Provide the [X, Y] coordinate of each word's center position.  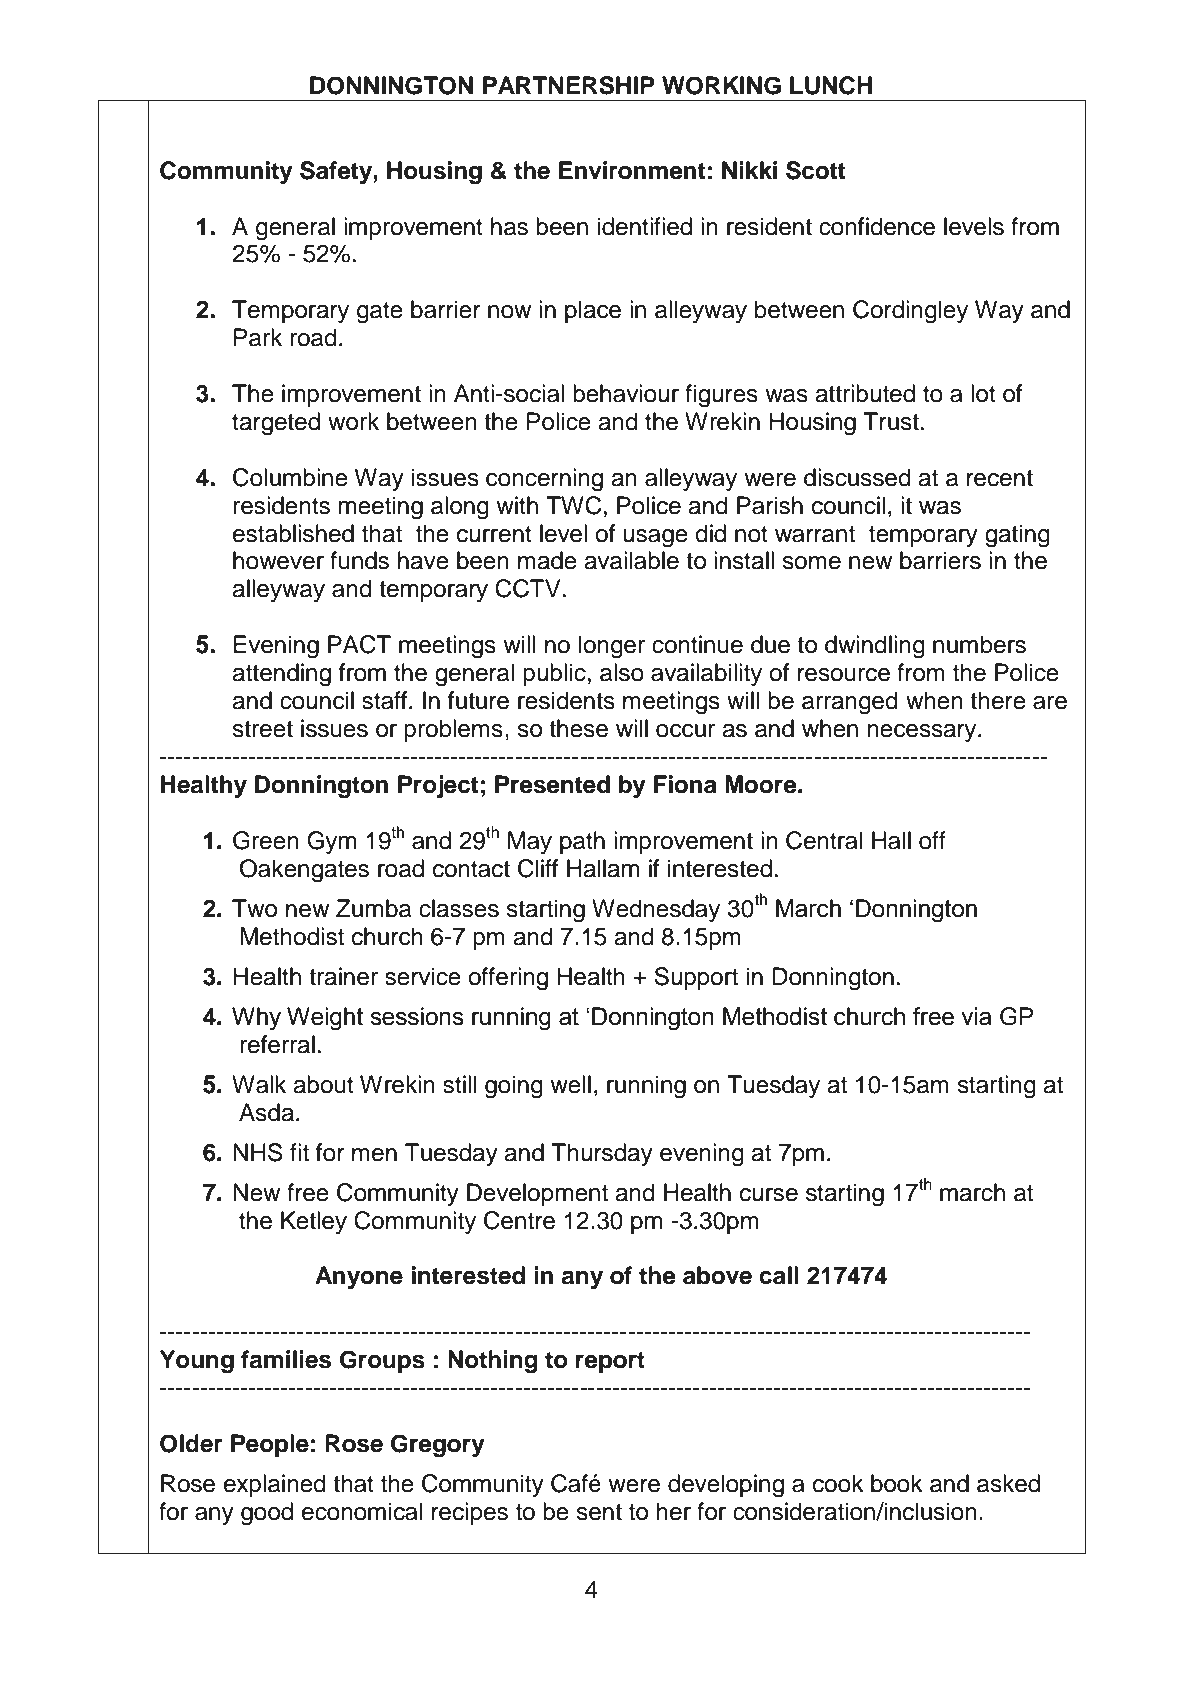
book [897, 1483]
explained [275, 1485]
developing [726, 1486]
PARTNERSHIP [569, 85]
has [509, 226]
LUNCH [831, 85]
